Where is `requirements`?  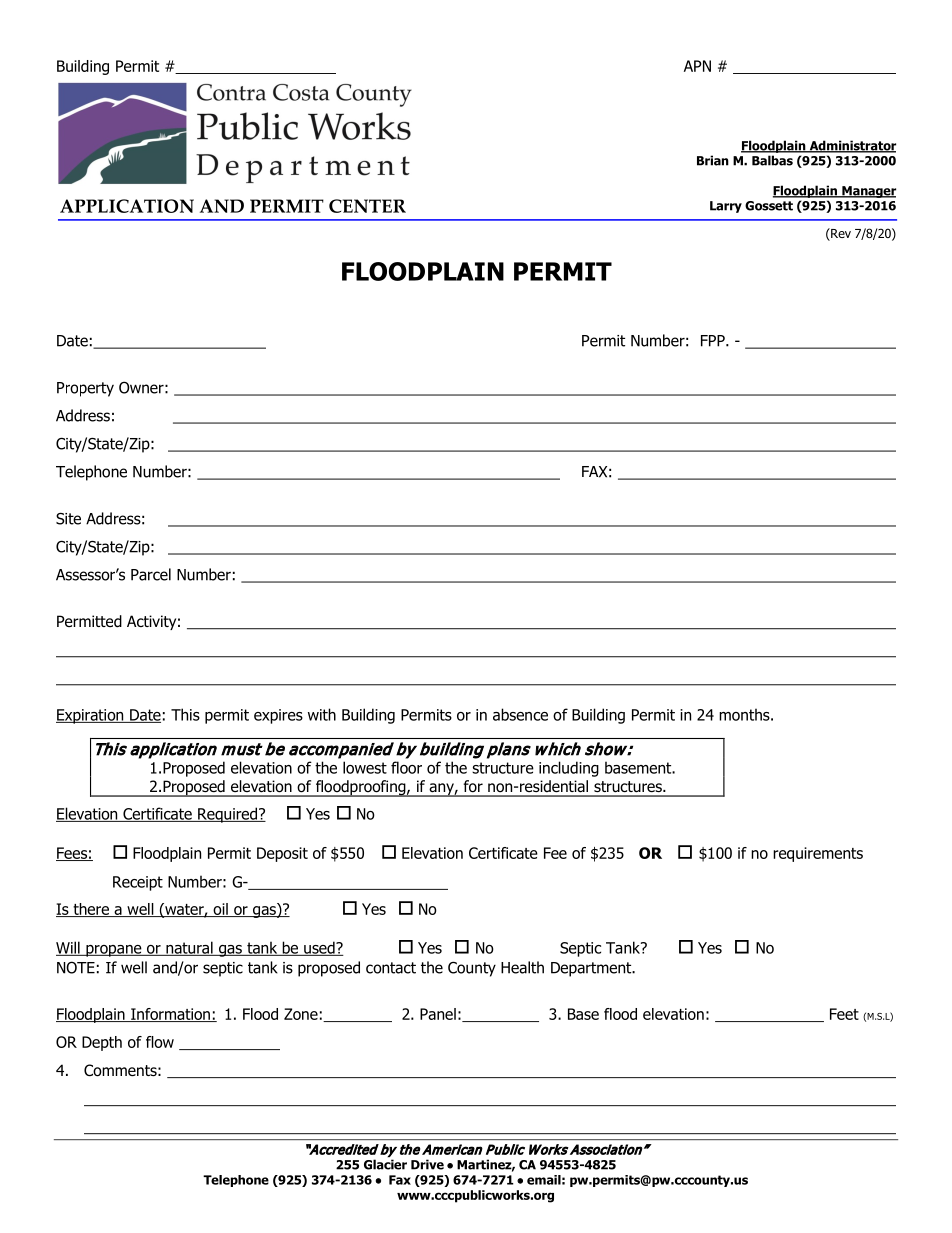
requirements is located at coordinates (818, 854).
